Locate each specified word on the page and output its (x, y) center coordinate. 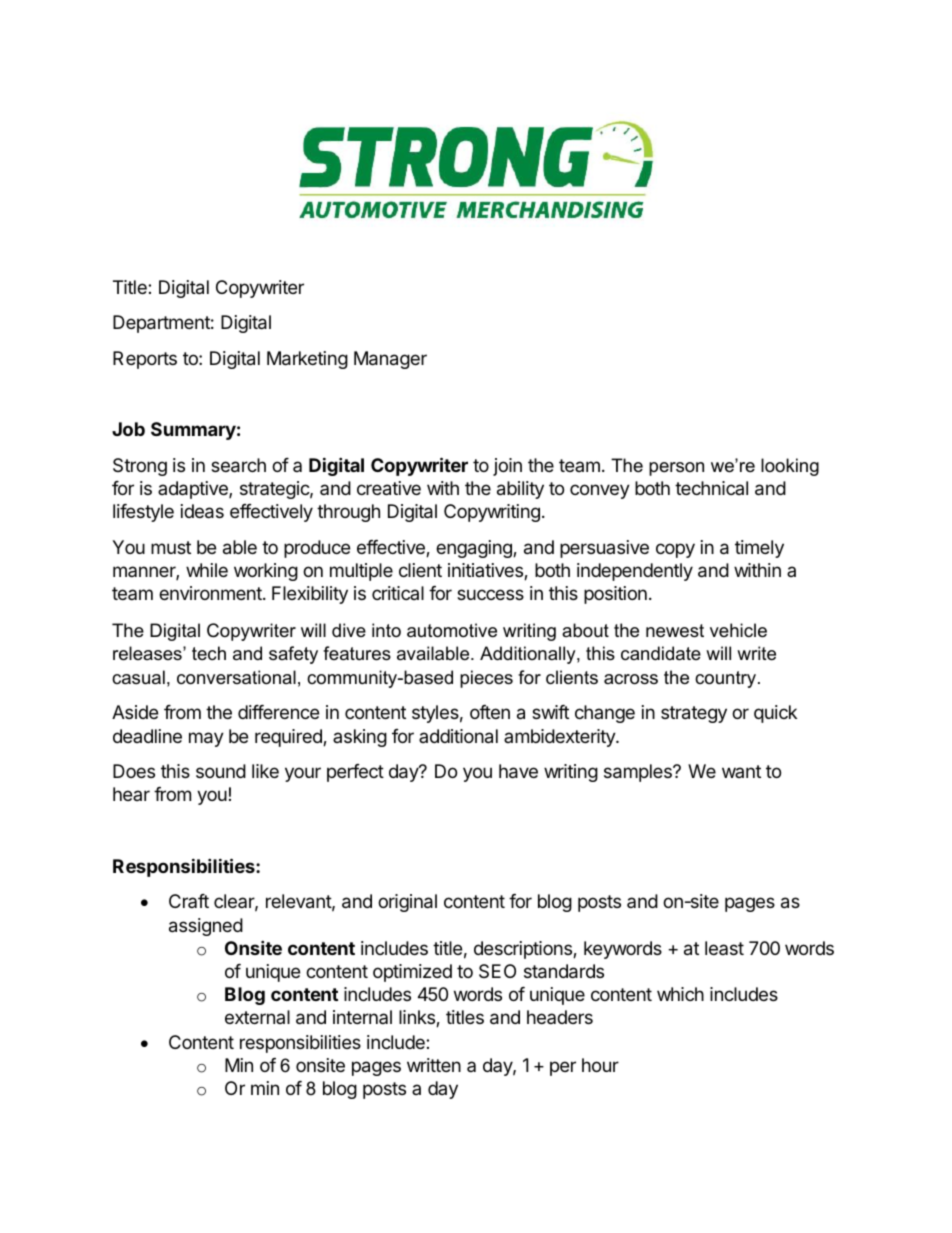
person (676, 469)
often (490, 712)
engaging (475, 549)
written (434, 1065)
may (206, 739)
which (680, 994)
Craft (189, 901)
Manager (390, 360)
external (257, 1017)
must (171, 547)
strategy (694, 714)
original (407, 903)
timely (759, 549)
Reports (145, 360)
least (724, 948)
